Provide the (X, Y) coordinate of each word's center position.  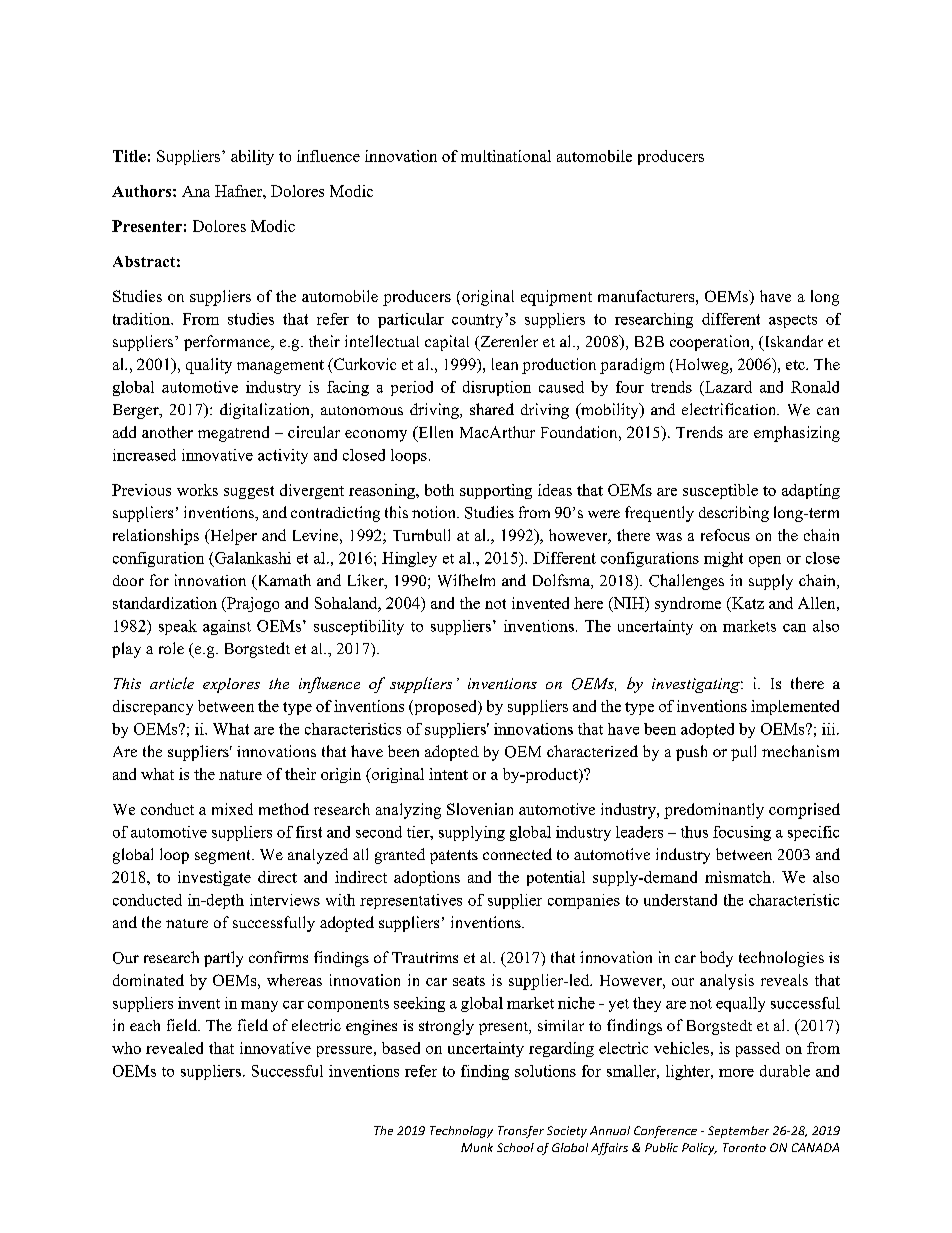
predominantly (714, 811)
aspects (793, 321)
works (197, 490)
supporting (496, 491)
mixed (232, 809)
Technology (461, 1132)
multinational (506, 156)
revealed (174, 1048)
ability (252, 157)
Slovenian (480, 809)
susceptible (720, 491)
